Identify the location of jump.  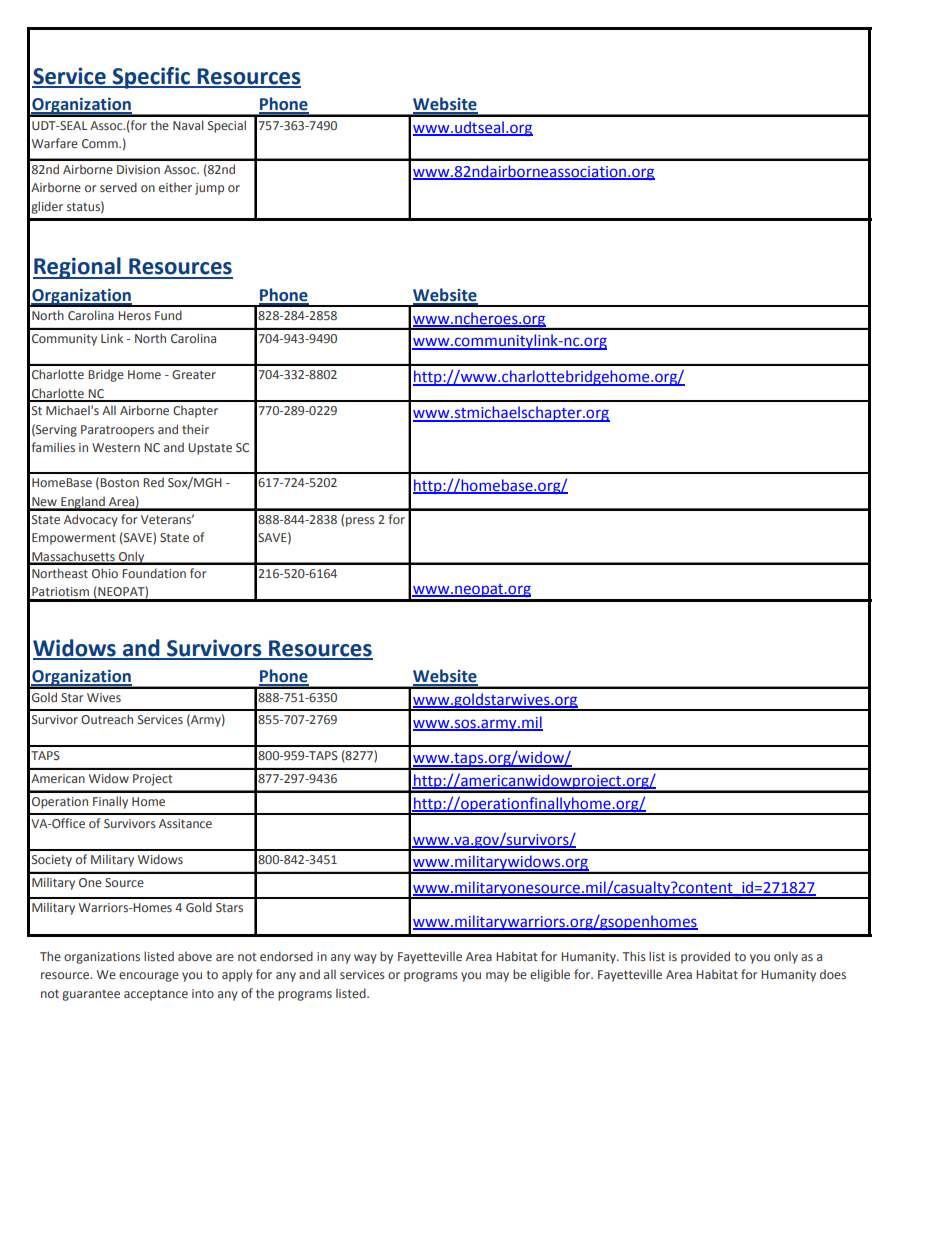
(209, 189).
